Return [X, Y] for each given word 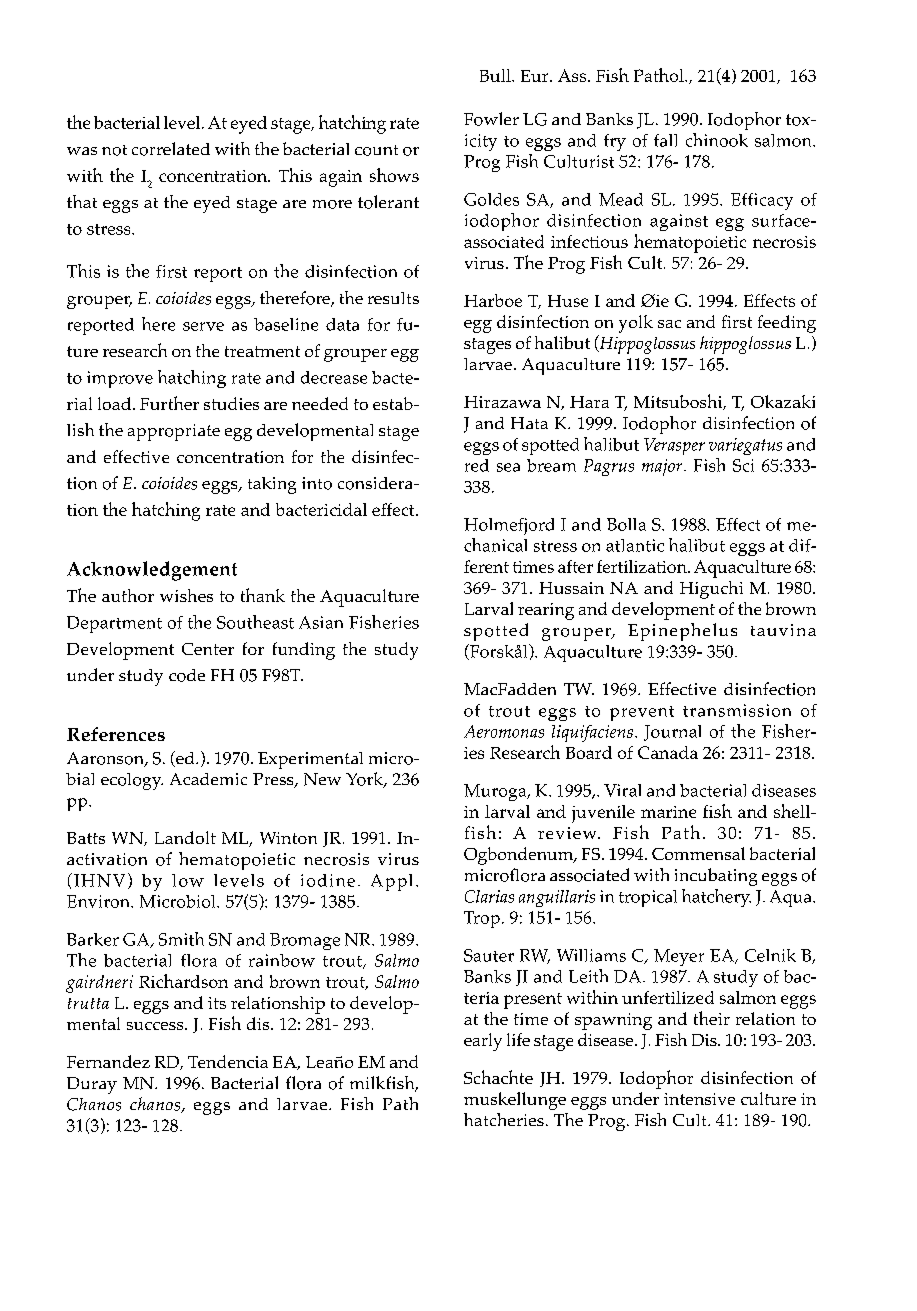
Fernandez [108, 1061]
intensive [699, 1099]
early [483, 1042]
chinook [717, 140]
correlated [171, 149]
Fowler [491, 119]
